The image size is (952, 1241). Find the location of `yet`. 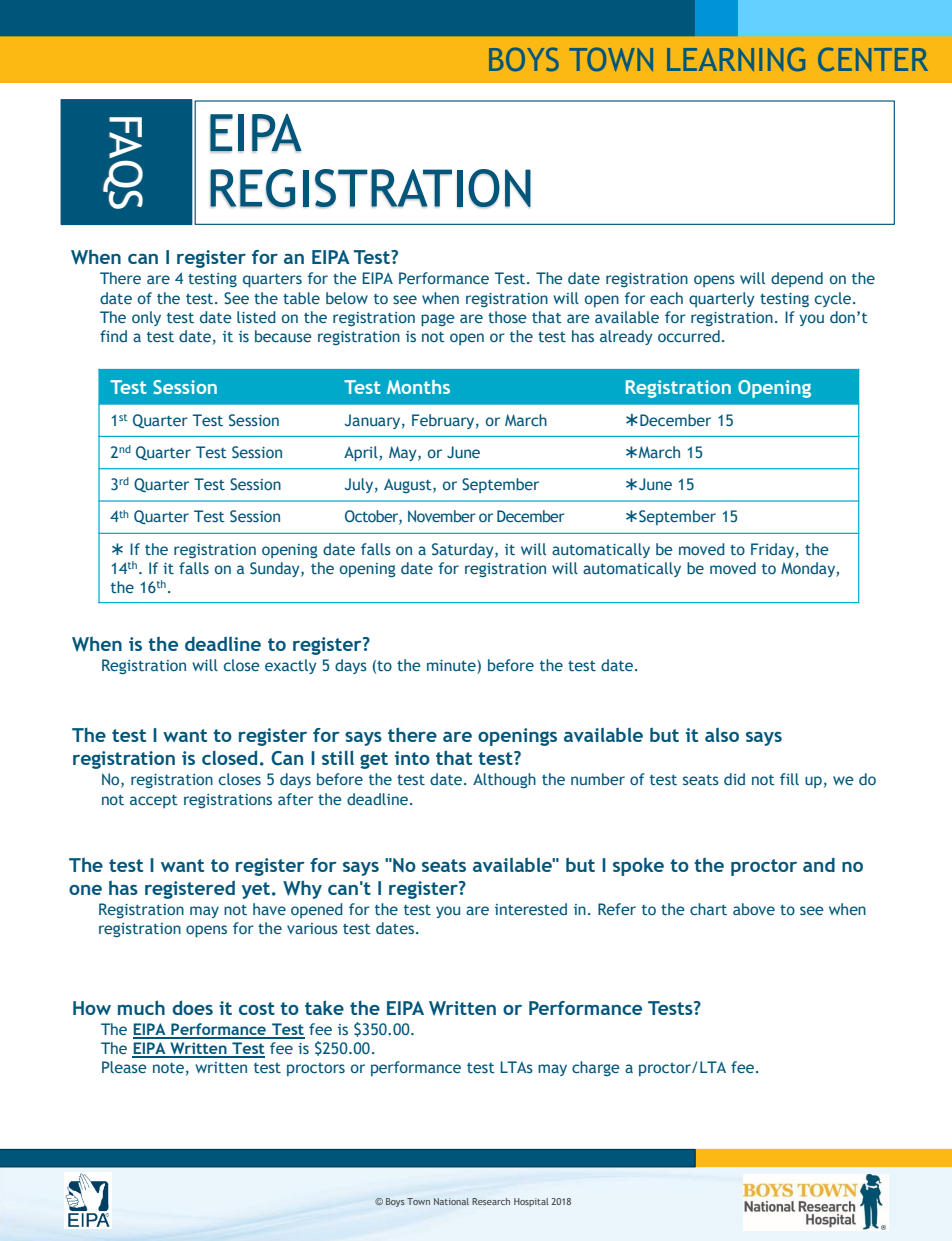

yet is located at coordinates (256, 890).
